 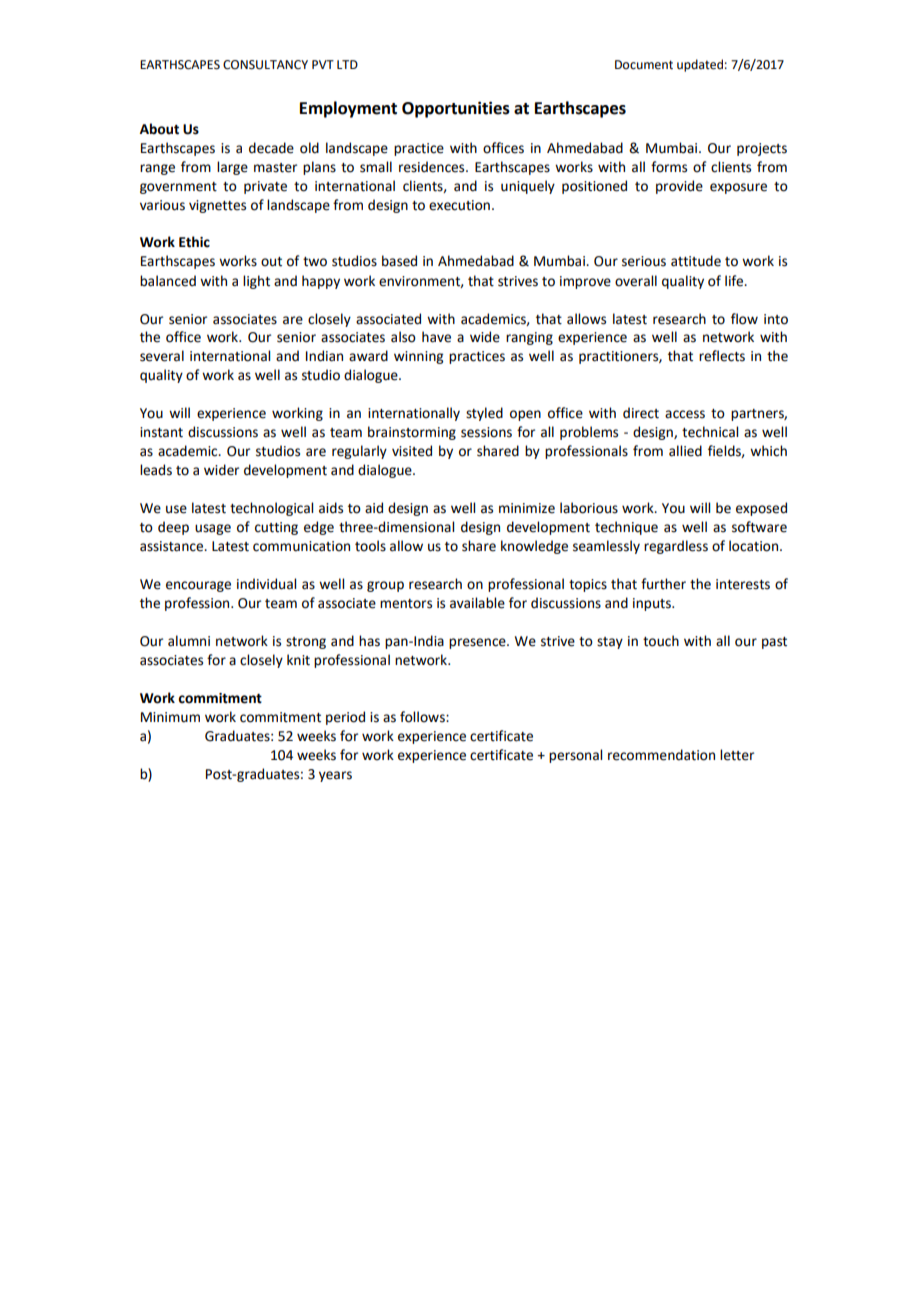 What do you see at coordinates (162, 356) in the screenshot?
I see `several` at bounding box center [162, 356].
